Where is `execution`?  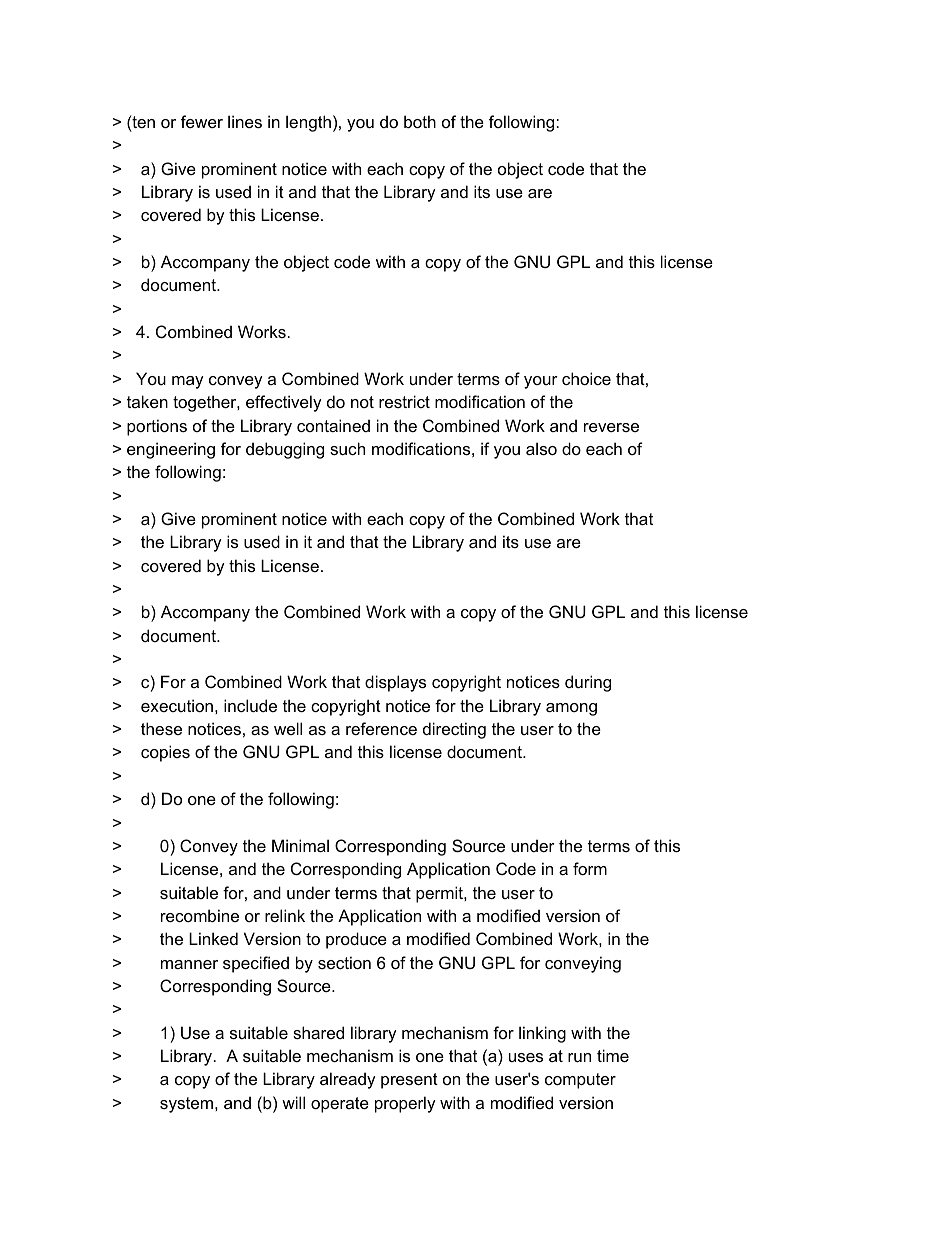 execution is located at coordinates (177, 705).
